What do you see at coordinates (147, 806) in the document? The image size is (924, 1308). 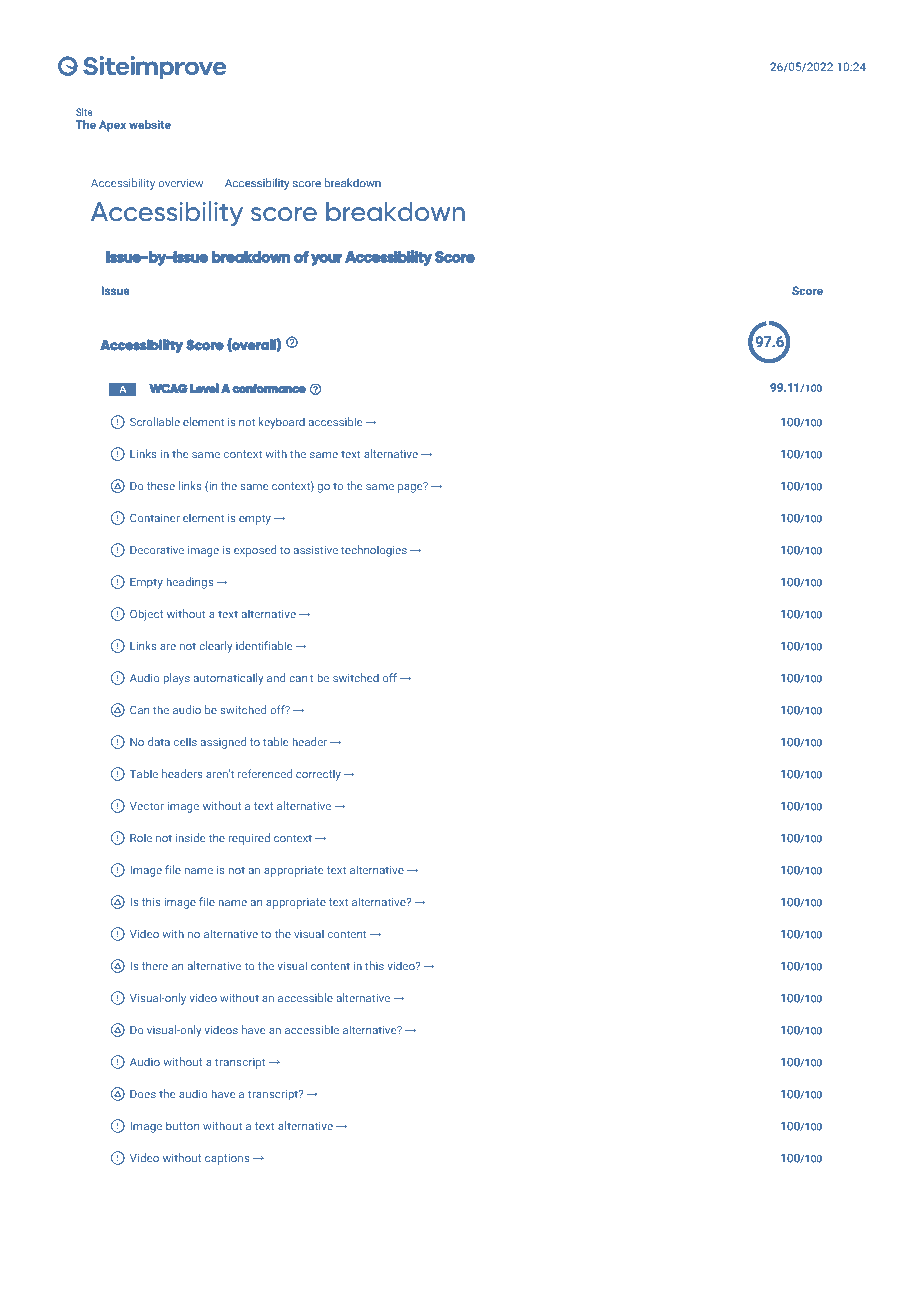 I see `Vector` at bounding box center [147, 806].
